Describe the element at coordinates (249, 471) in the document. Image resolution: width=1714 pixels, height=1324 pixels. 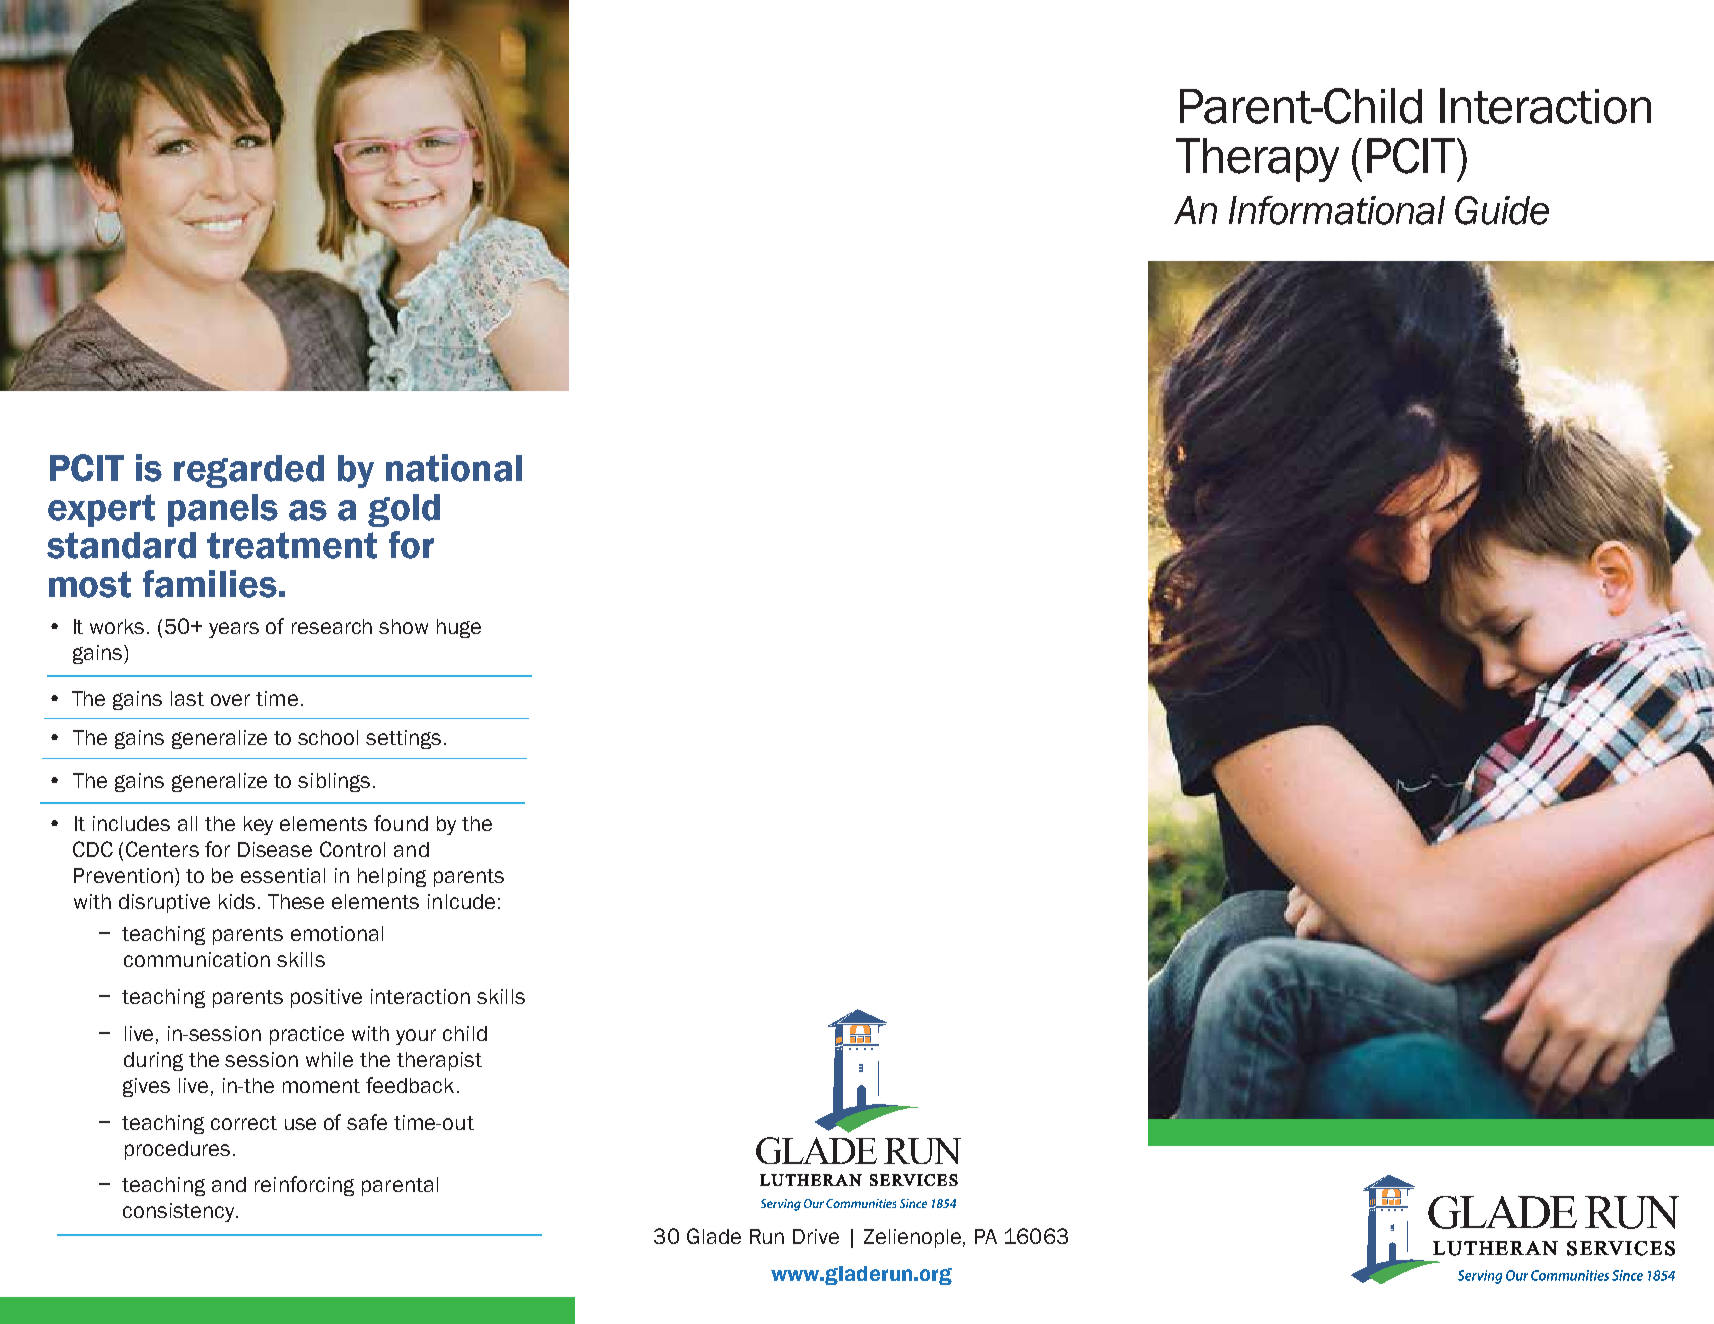
I see `regarded` at that location.
